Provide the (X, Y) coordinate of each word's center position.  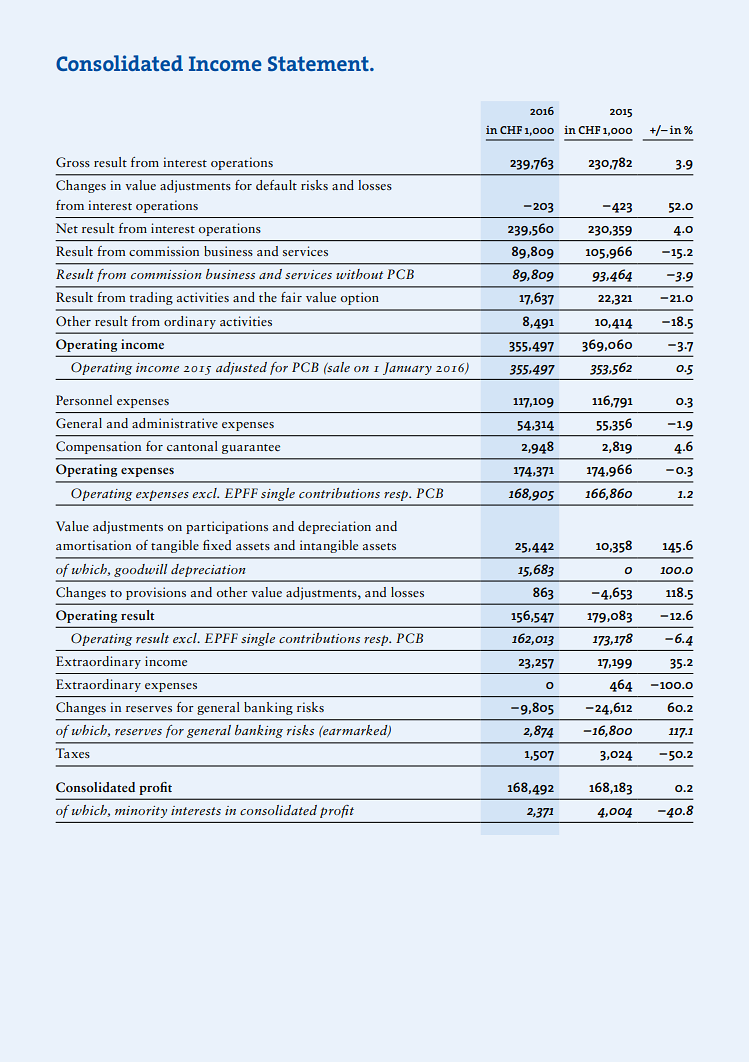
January (407, 368)
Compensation (98, 447)
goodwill (140, 570)
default (276, 185)
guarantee (251, 449)
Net (67, 228)
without (359, 274)
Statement (319, 63)
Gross (73, 162)
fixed (217, 545)
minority (141, 812)
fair (291, 297)
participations (227, 527)
